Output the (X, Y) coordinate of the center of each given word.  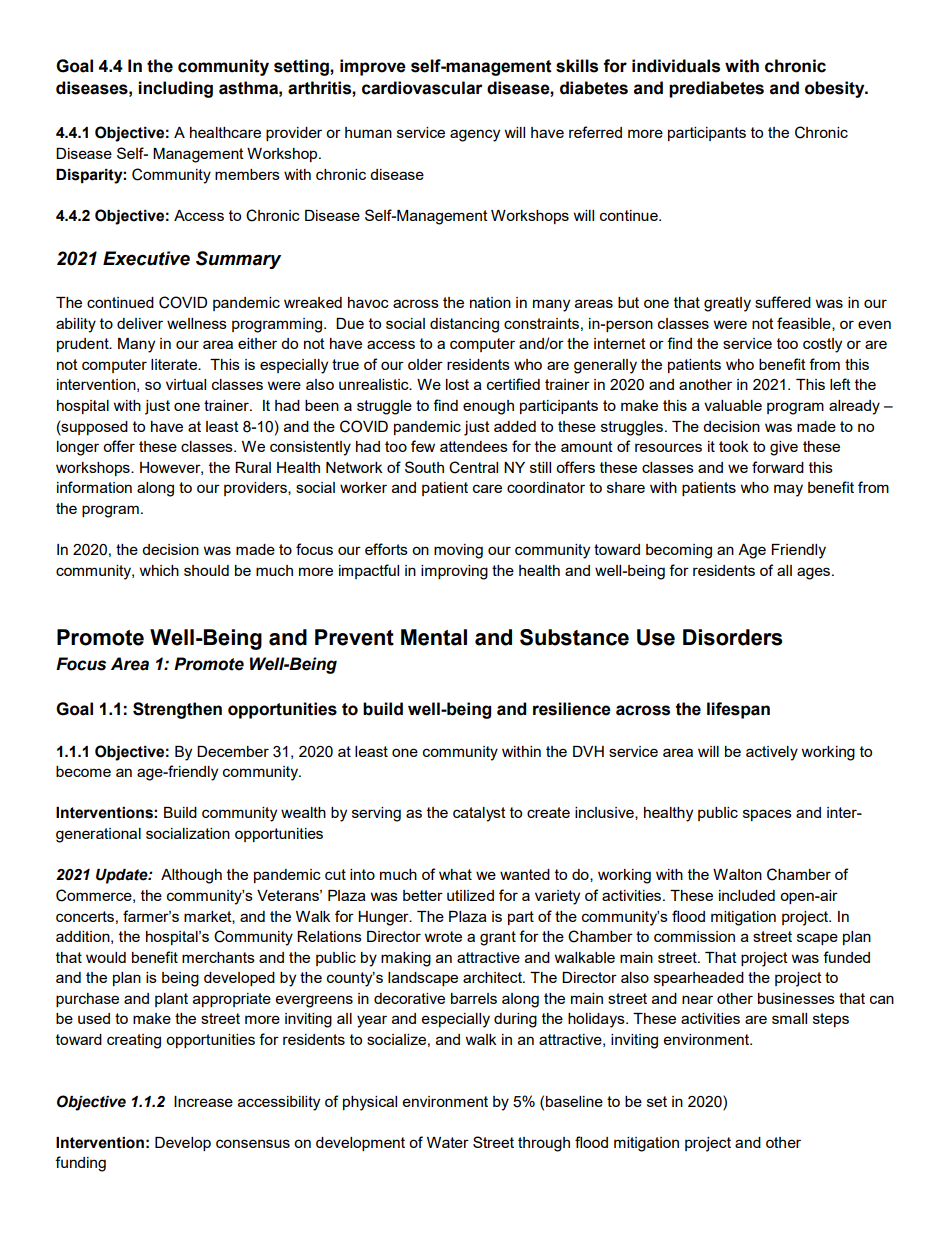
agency (475, 135)
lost (457, 384)
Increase (203, 1101)
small (789, 1018)
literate (175, 364)
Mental (434, 637)
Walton (737, 874)
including (175, 89)
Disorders (732, 637)
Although (191, 876)
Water (448, 1142)
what (455, 874)
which (159, 570)
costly (822, 345)
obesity (836, 89)
